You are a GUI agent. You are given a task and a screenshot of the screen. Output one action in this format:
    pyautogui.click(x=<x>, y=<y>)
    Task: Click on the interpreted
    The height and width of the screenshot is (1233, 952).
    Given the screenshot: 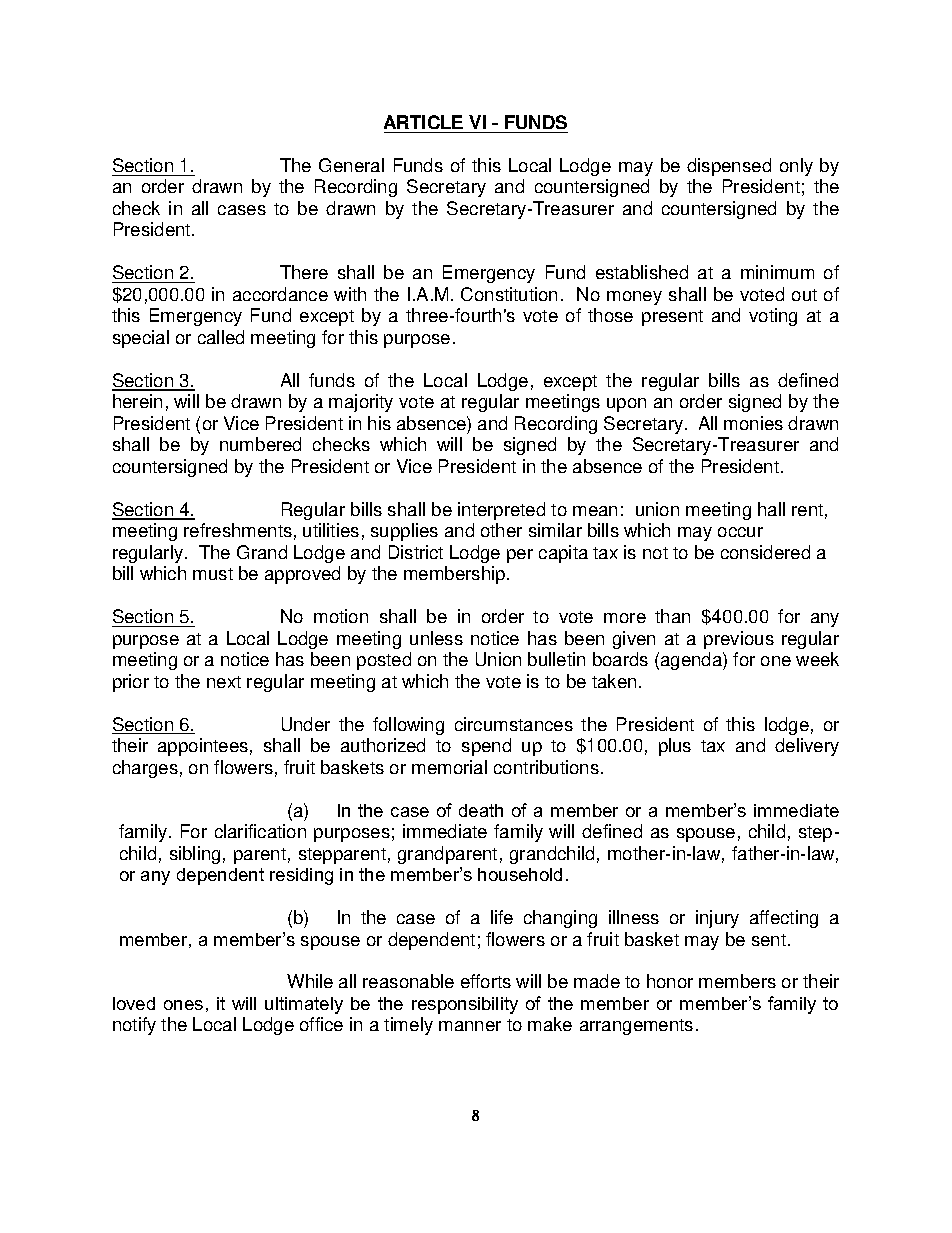 What is the action you would take?
    pyautogui.click(x=501, y=511)
